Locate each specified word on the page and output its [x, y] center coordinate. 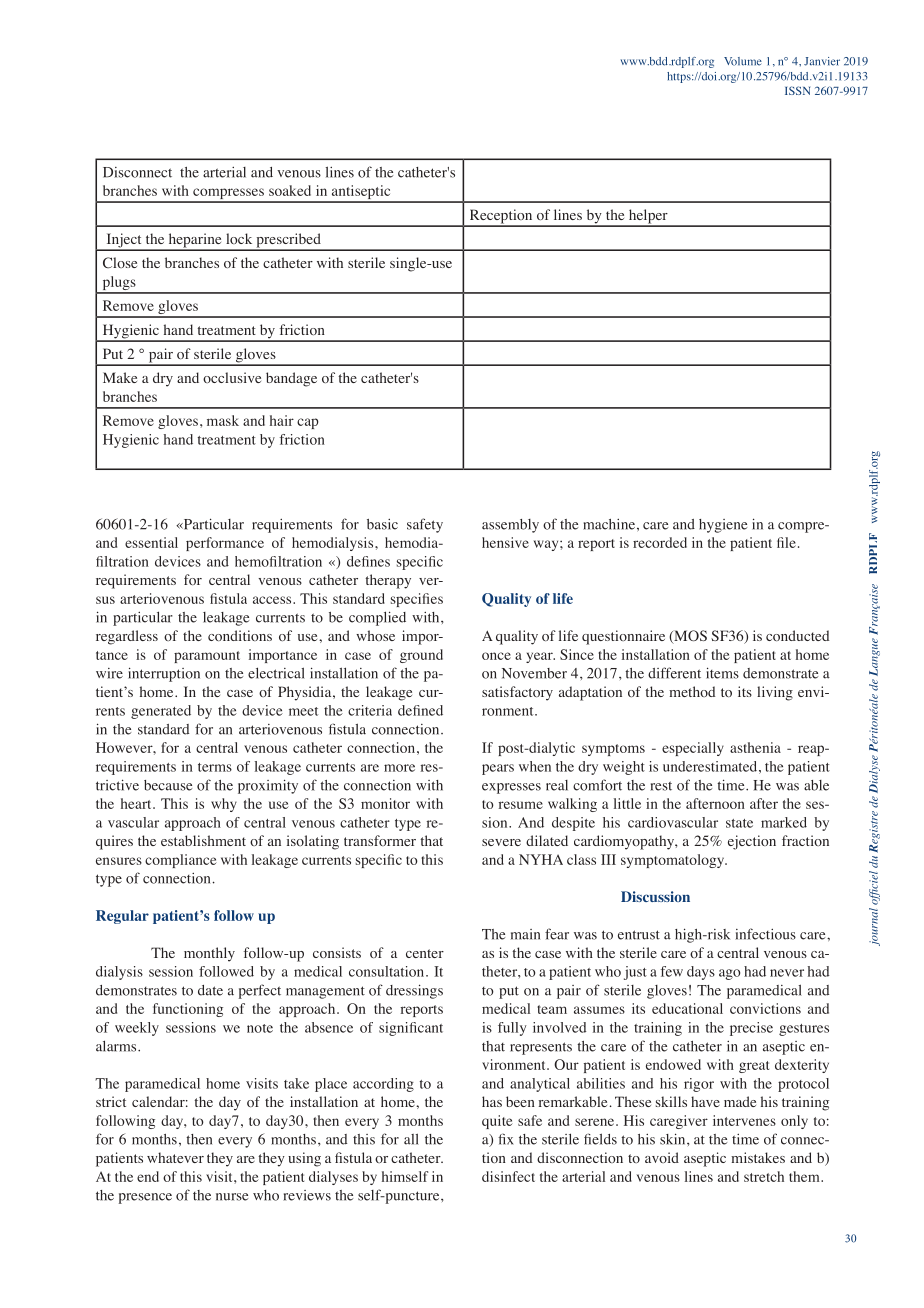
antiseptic [361, 193]
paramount [207, 657]
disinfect [508, 1176]
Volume [743, 61]
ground [421, 656]
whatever [175, 1157]
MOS [689, 637]
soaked [290, 190]
